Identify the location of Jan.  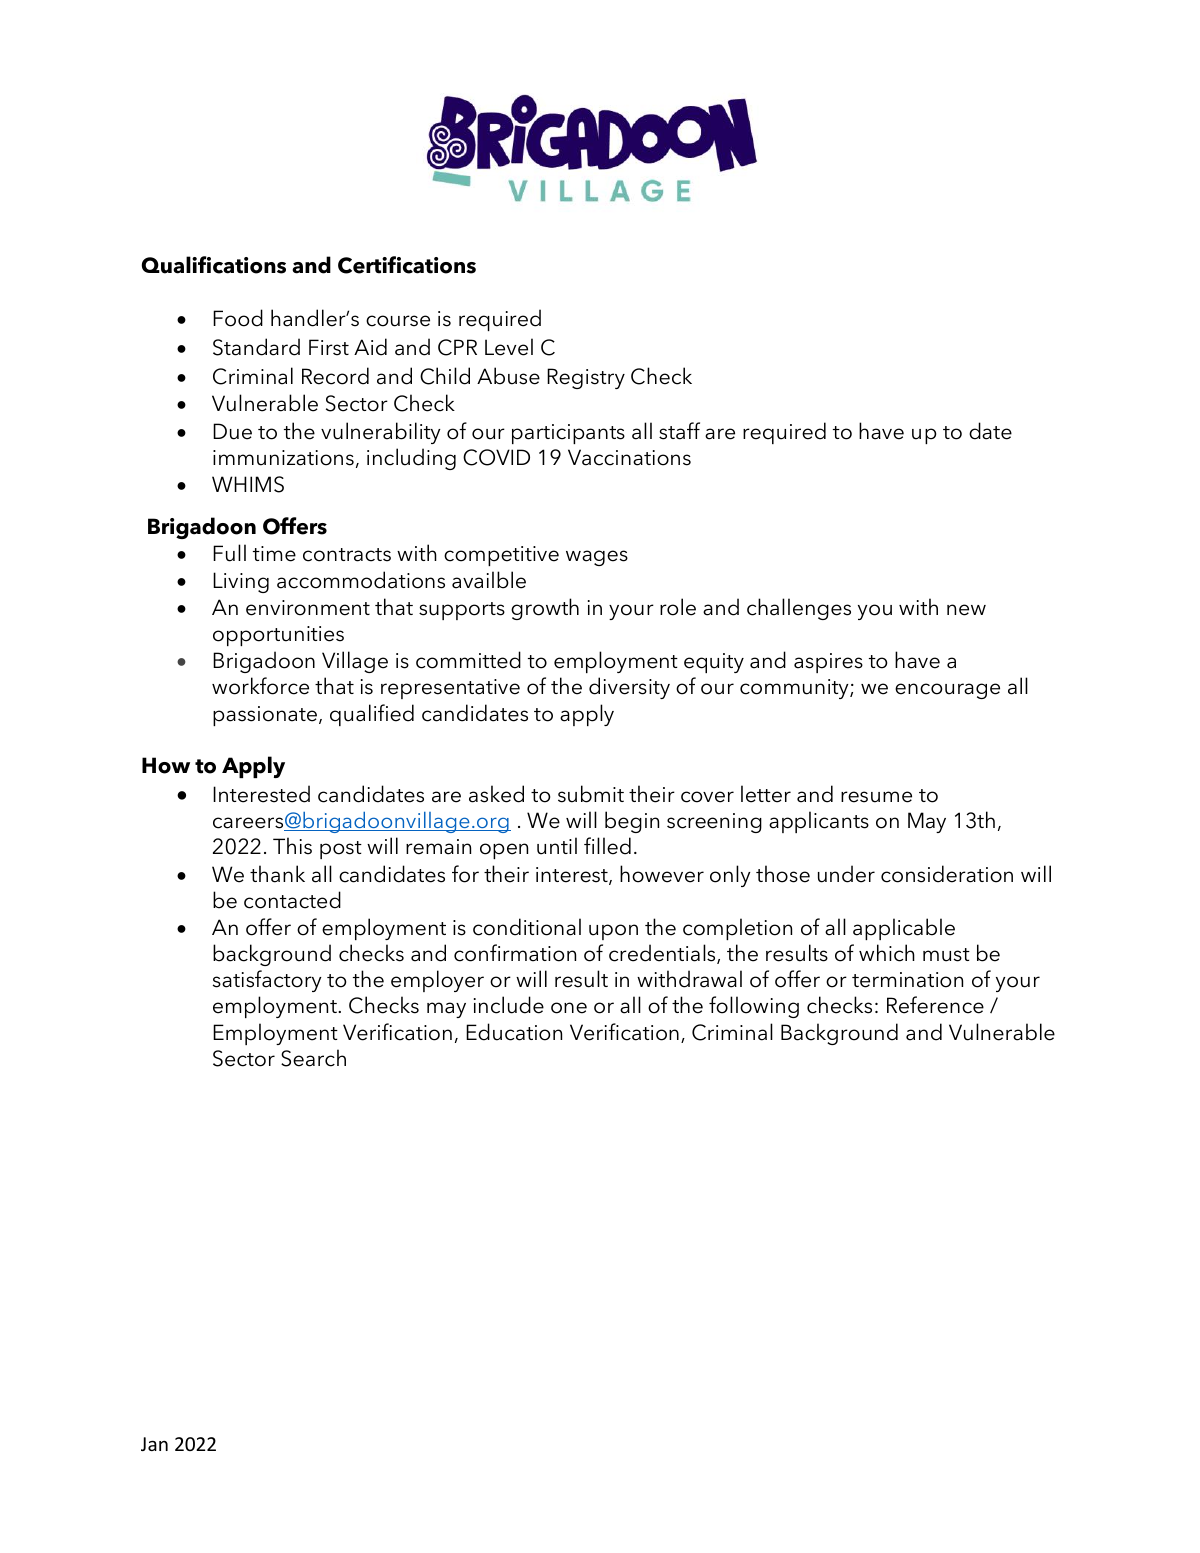
(154, 1444).
